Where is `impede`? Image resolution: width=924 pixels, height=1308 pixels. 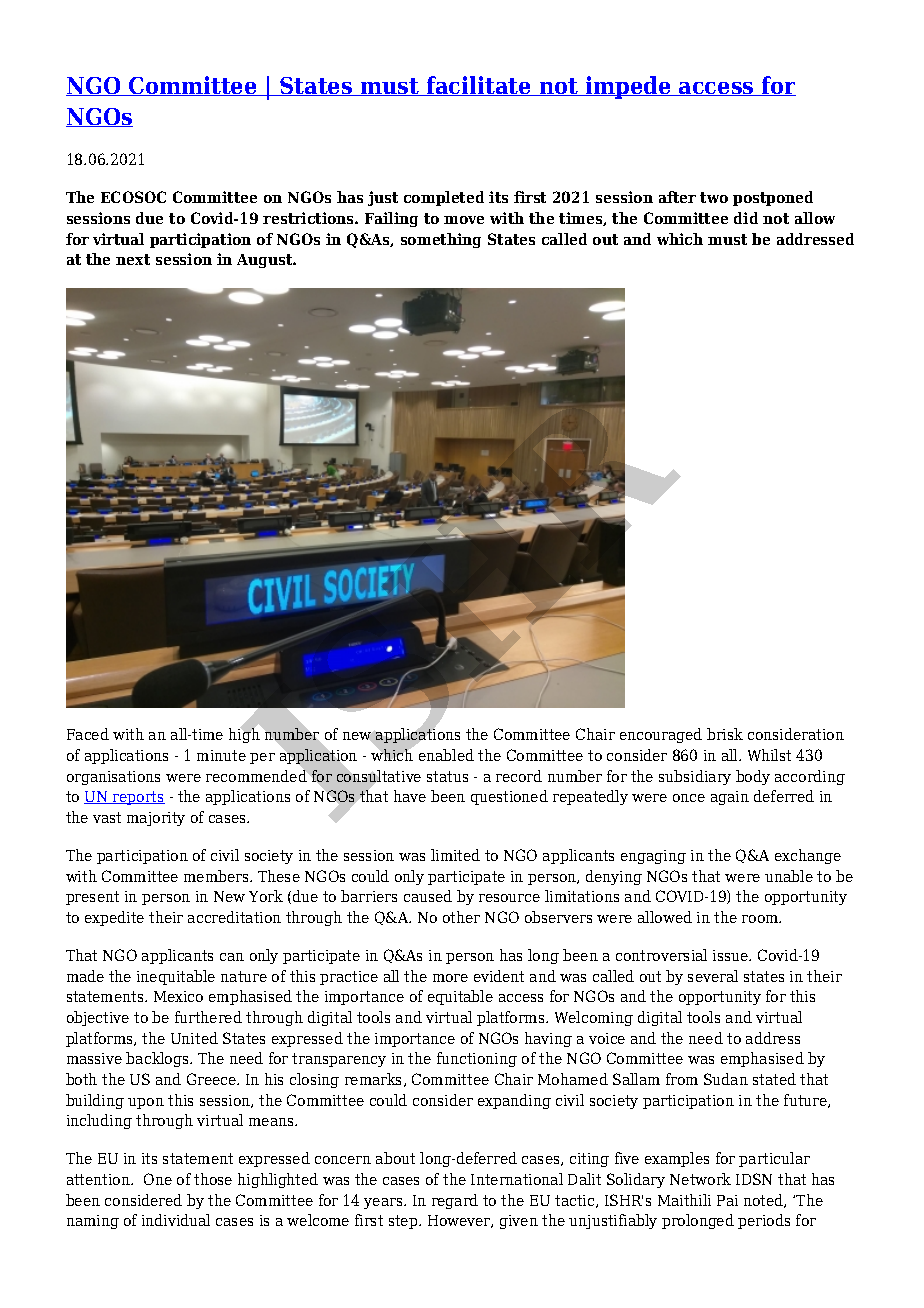 impede is located at coordinates (628, 87).
